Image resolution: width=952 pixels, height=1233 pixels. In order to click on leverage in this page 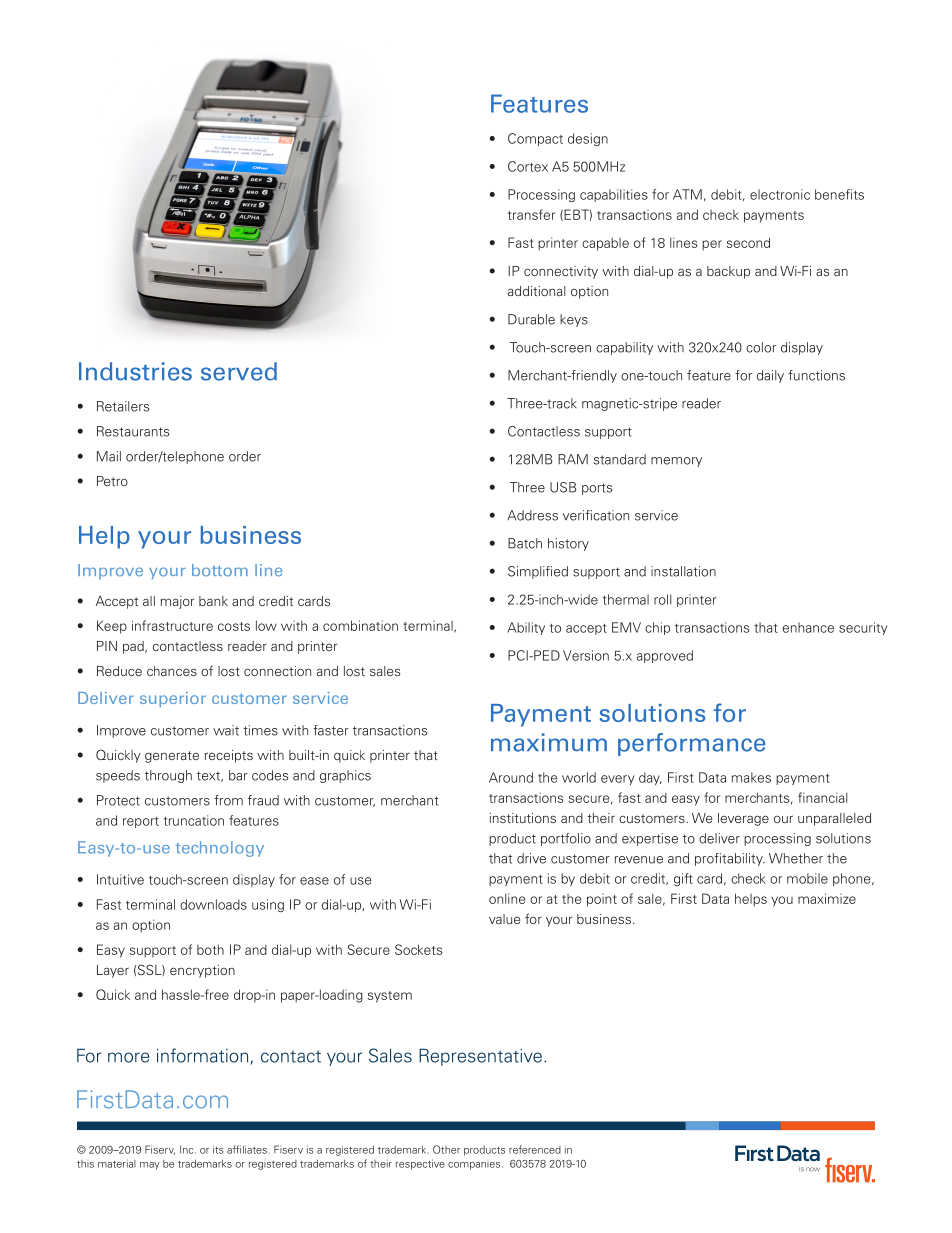, I will do `click(743, 819)`.
